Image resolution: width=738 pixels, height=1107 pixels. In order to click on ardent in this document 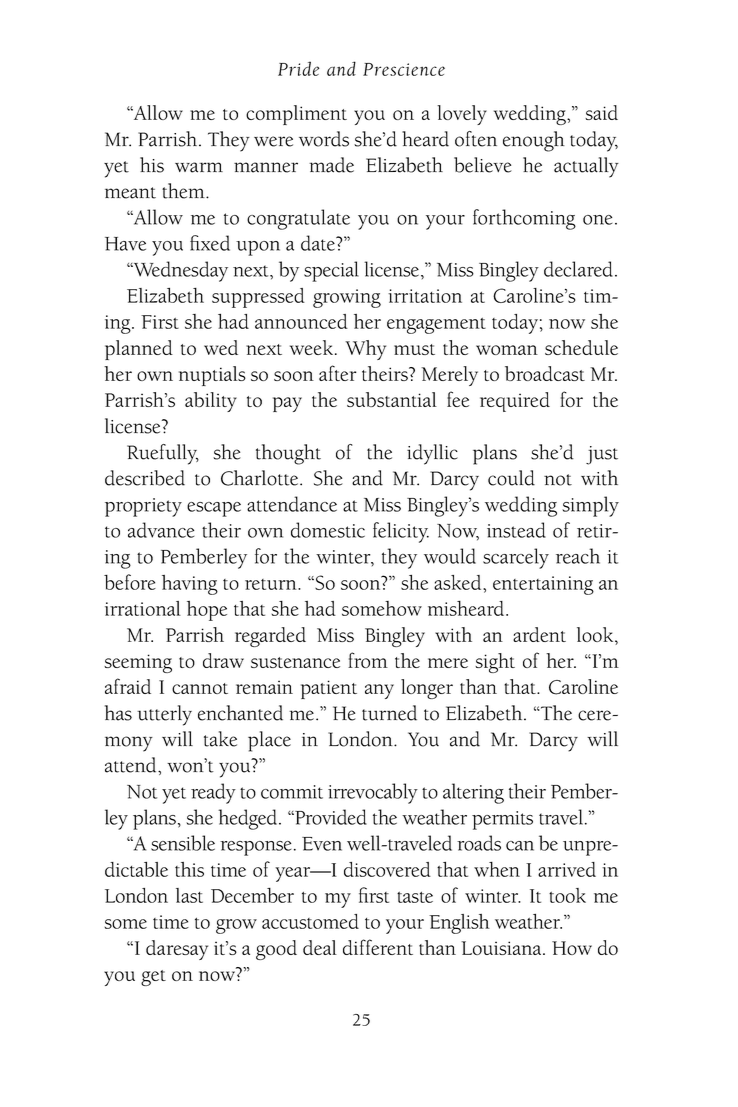, I will do `click(539, 634)`.
